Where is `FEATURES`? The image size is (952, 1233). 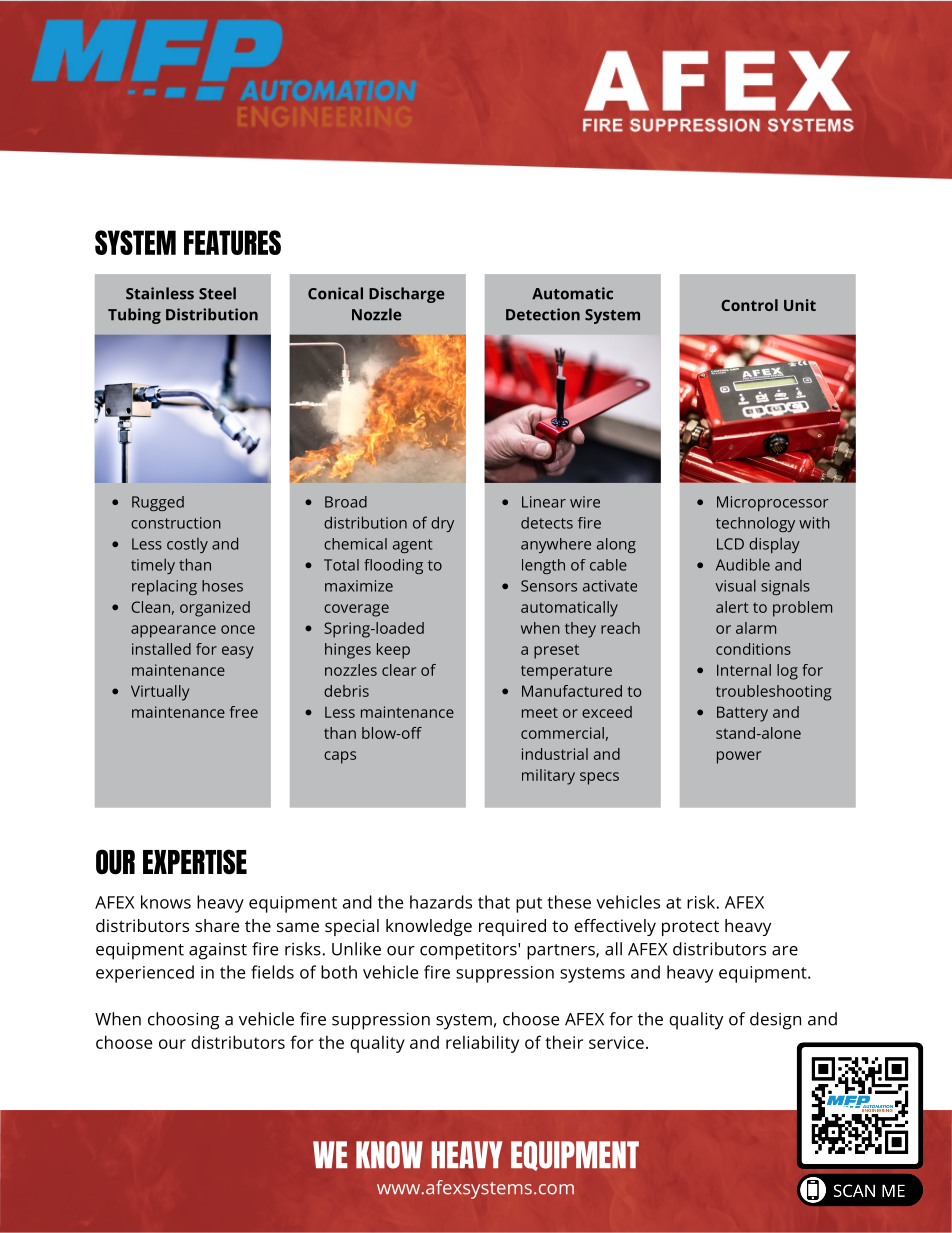
FEATURES is located at coordinates (232, 242).
